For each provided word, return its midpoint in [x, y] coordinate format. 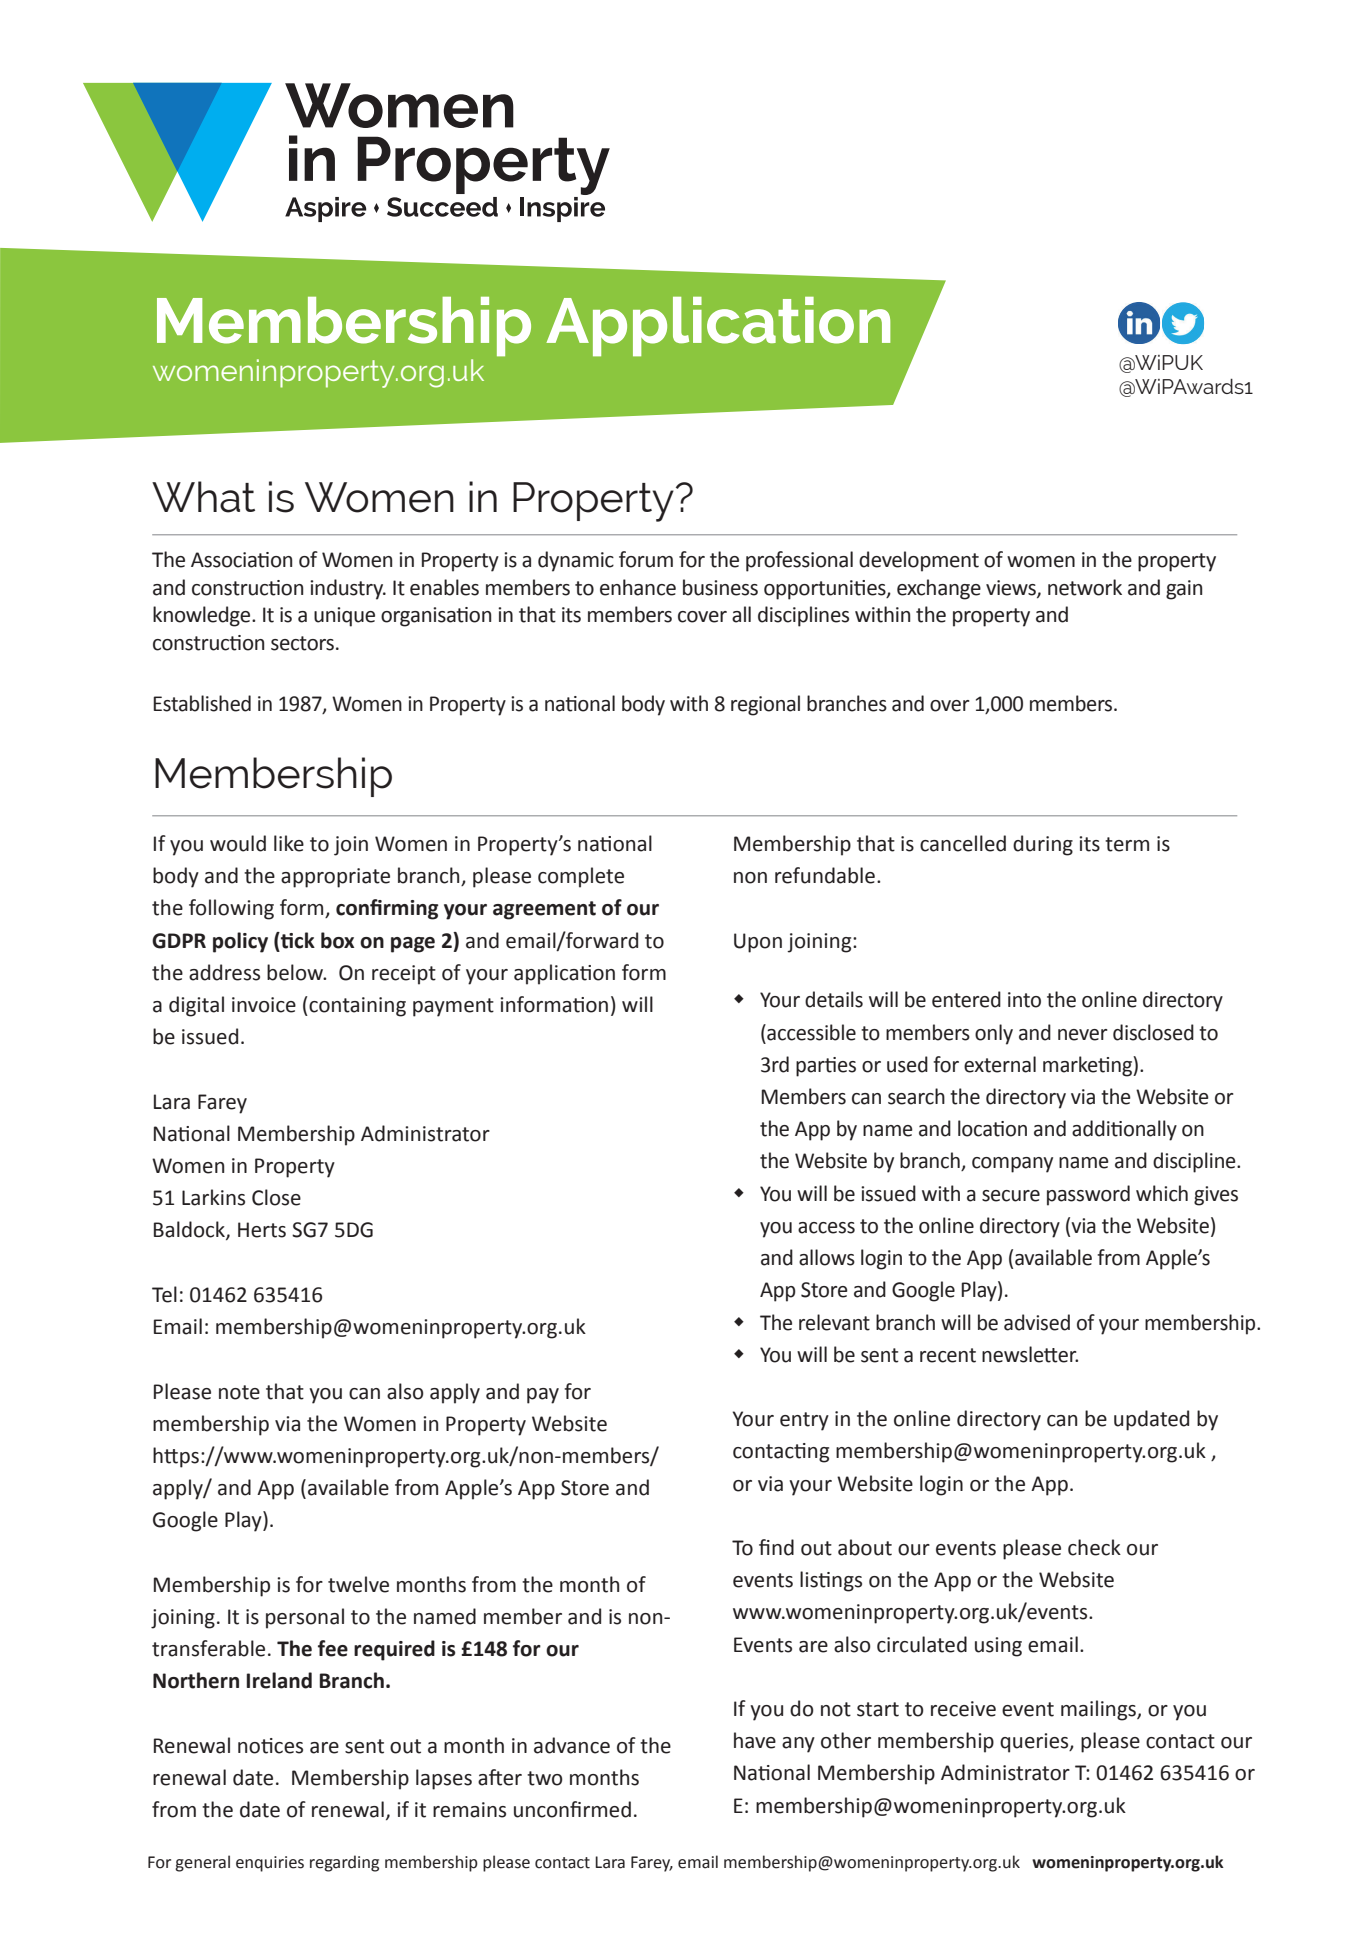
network [1085, 587]
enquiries [270, 1864]
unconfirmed [572, 1809]
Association [241, 560]
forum [646, 559]
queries [1035, 1743]
